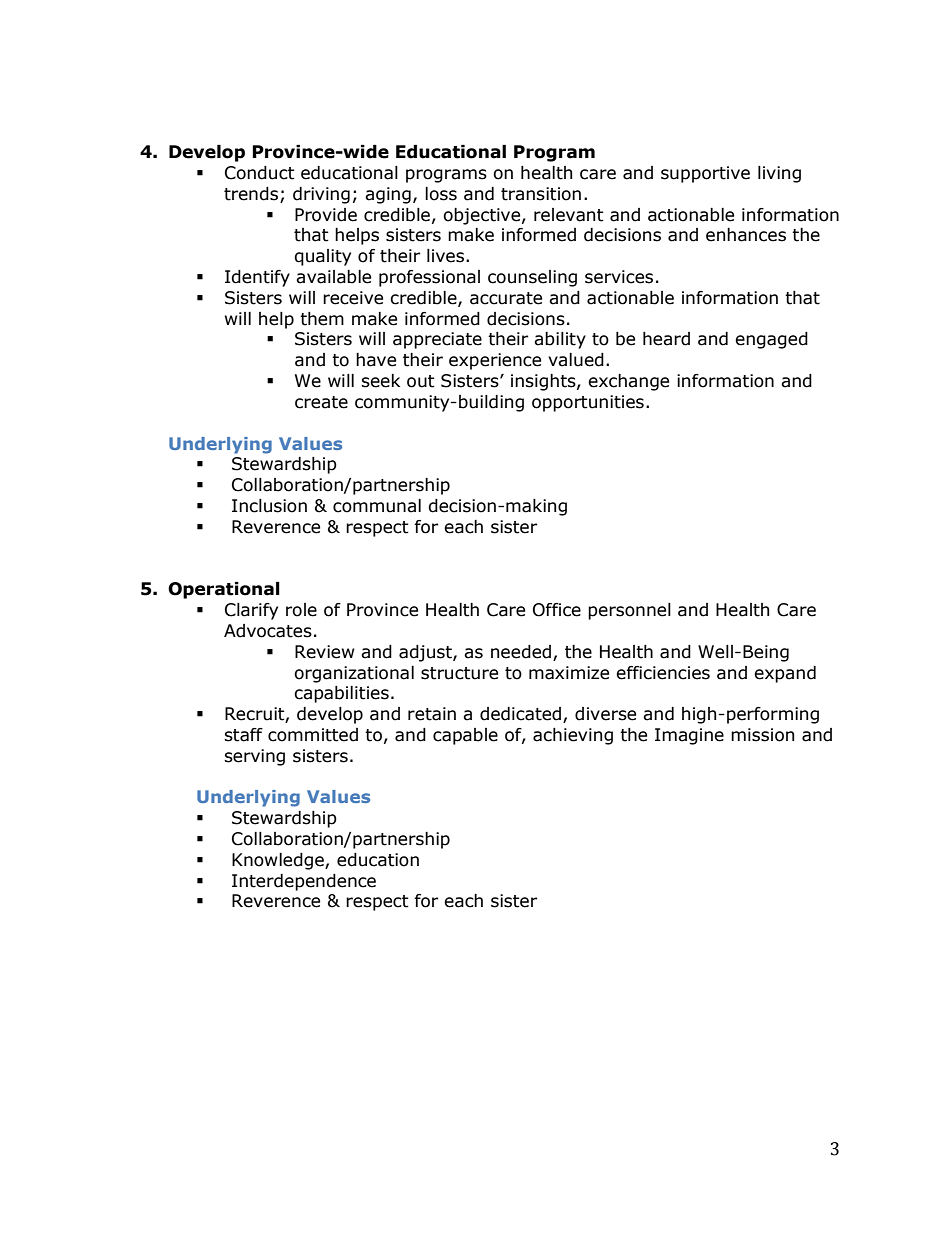 The height and width of the screenshot is (1233, 952). Describe the element at coordinates (321, 195) in the screenshot. I see `driving` at that location.
